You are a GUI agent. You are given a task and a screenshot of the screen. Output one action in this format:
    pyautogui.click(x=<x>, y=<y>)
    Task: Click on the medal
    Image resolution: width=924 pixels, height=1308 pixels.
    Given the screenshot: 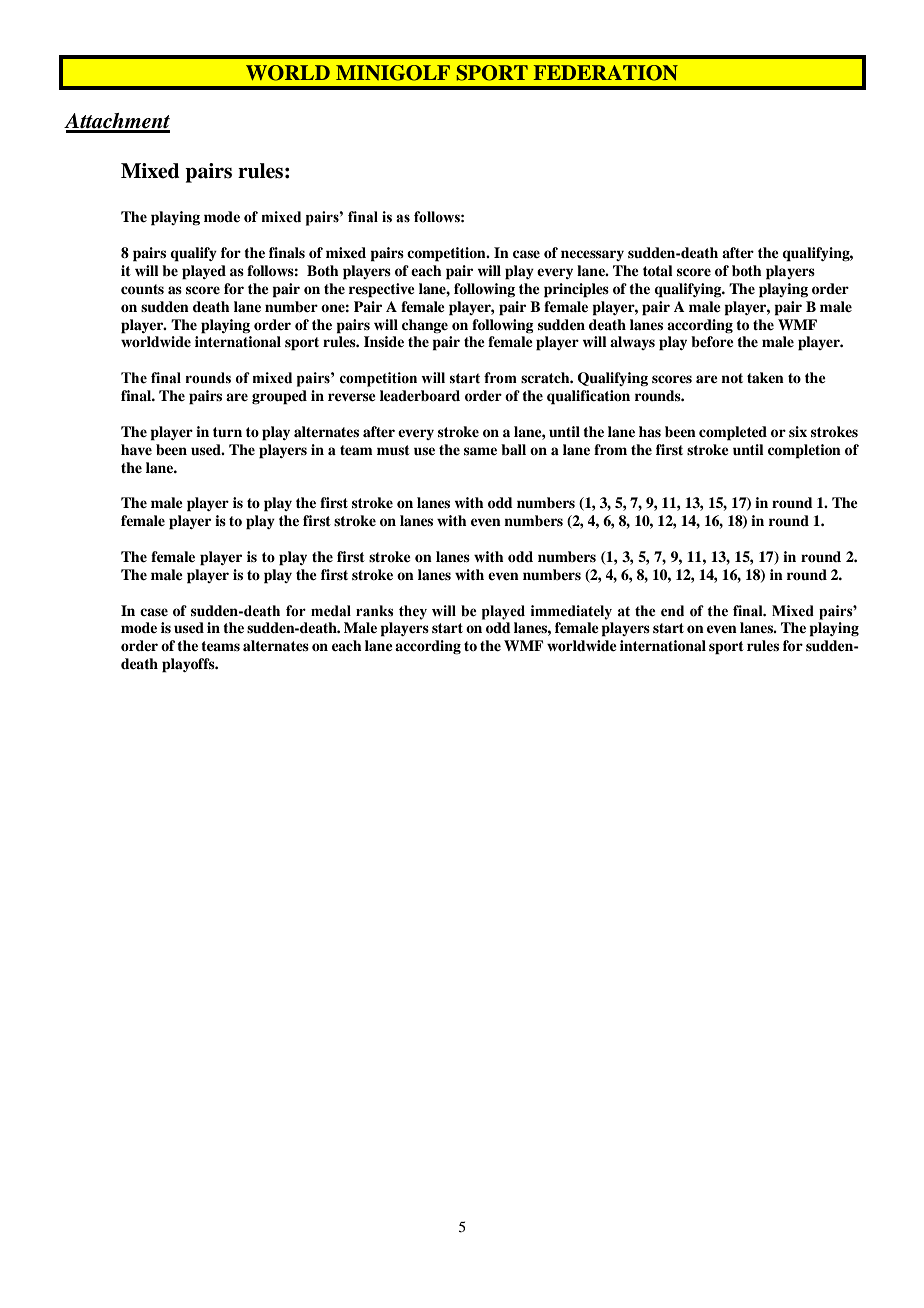 What is the action you would take?
    pyautogui.click(x=331, y=611)
